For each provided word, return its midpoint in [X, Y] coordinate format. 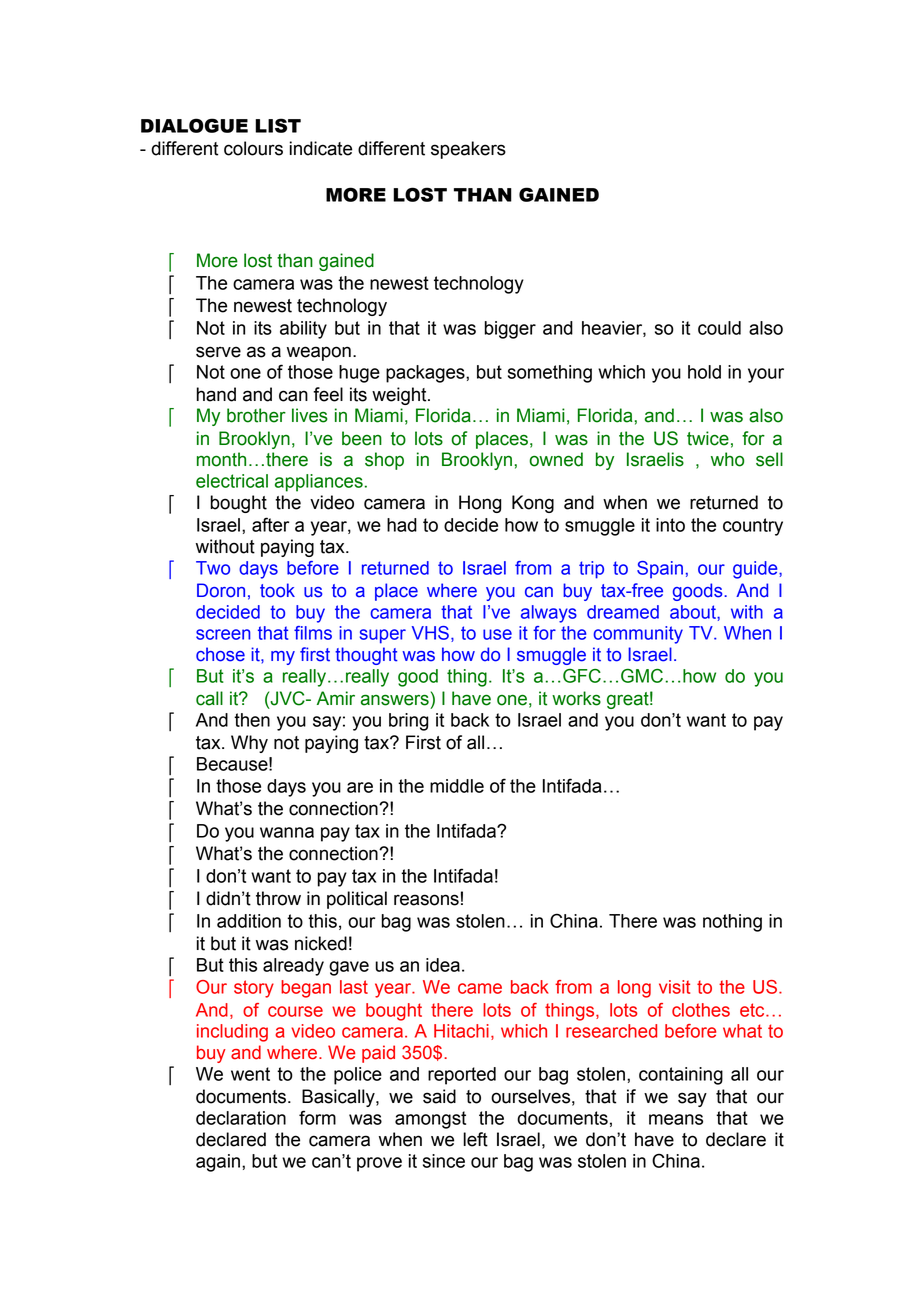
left [475, 1139]
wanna [287, 832]
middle [457, 786]
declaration [241, 1118]
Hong [480, 504]
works [576, 698]
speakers [468, 150]
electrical [232, 481]
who [727, 459]
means [676, 1119]
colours [253, 148]
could [719, 328]
